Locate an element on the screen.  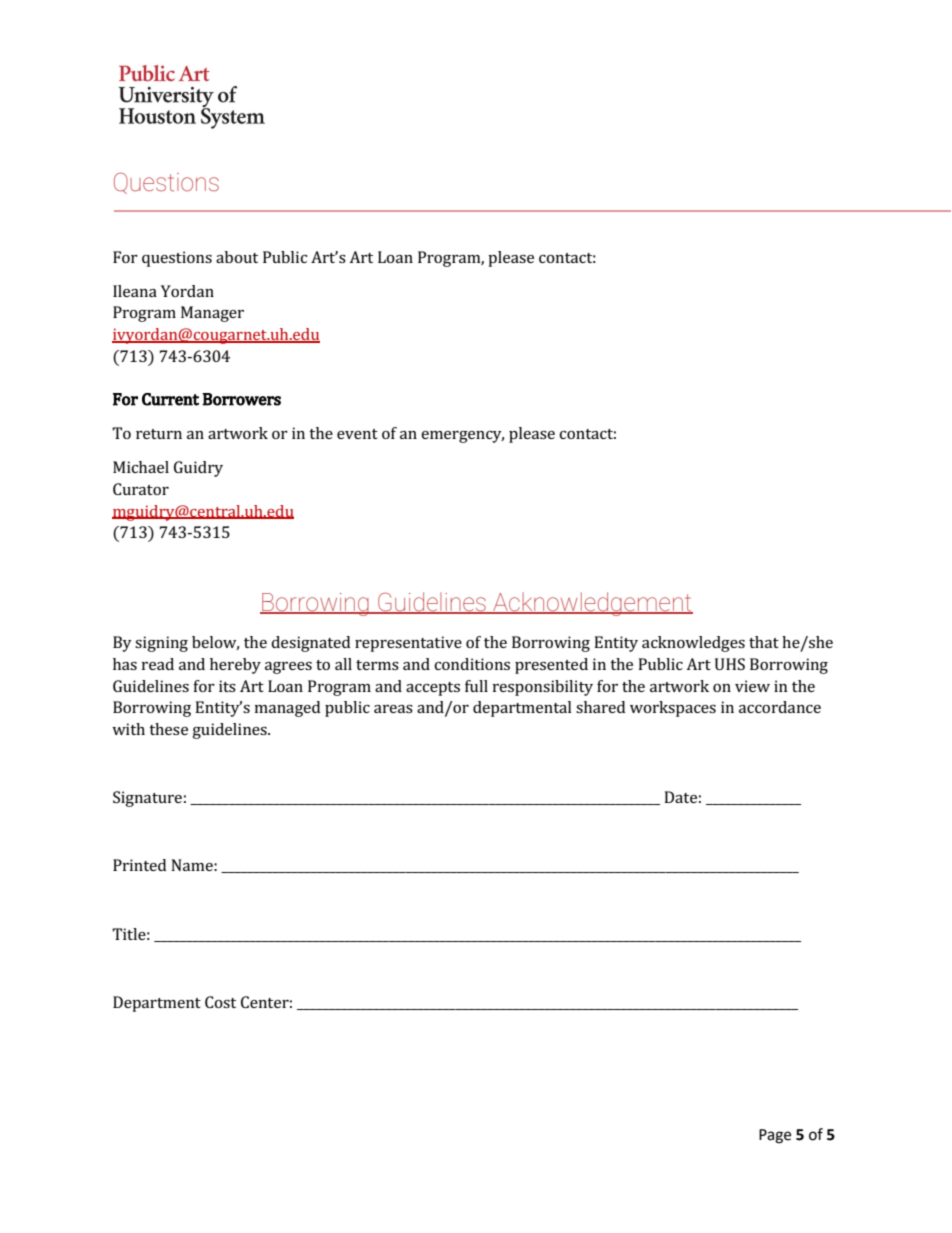
Borrowers is located at coordinates (241, 399).
